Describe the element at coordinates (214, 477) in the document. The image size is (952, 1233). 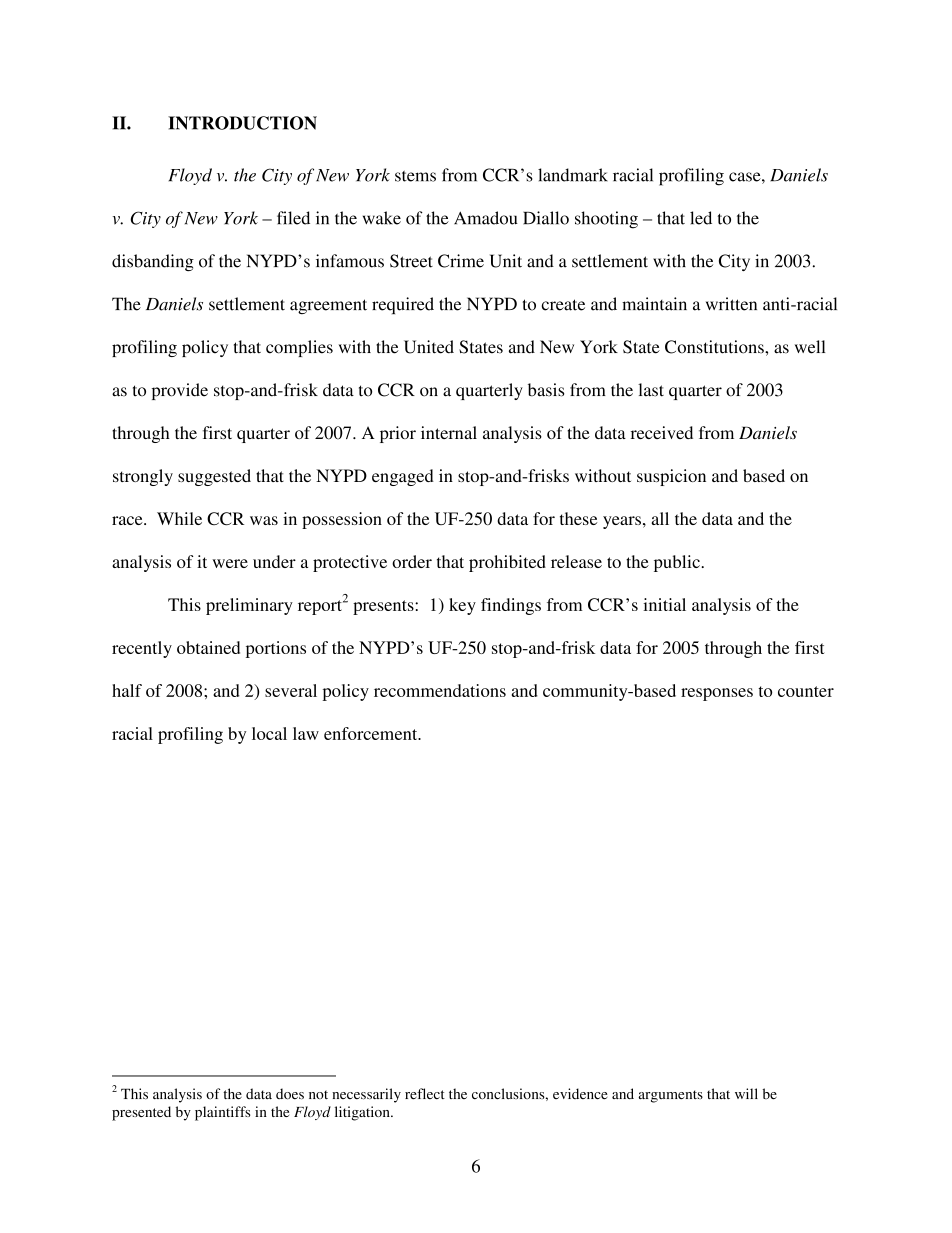
I see `suggested` at that location.
